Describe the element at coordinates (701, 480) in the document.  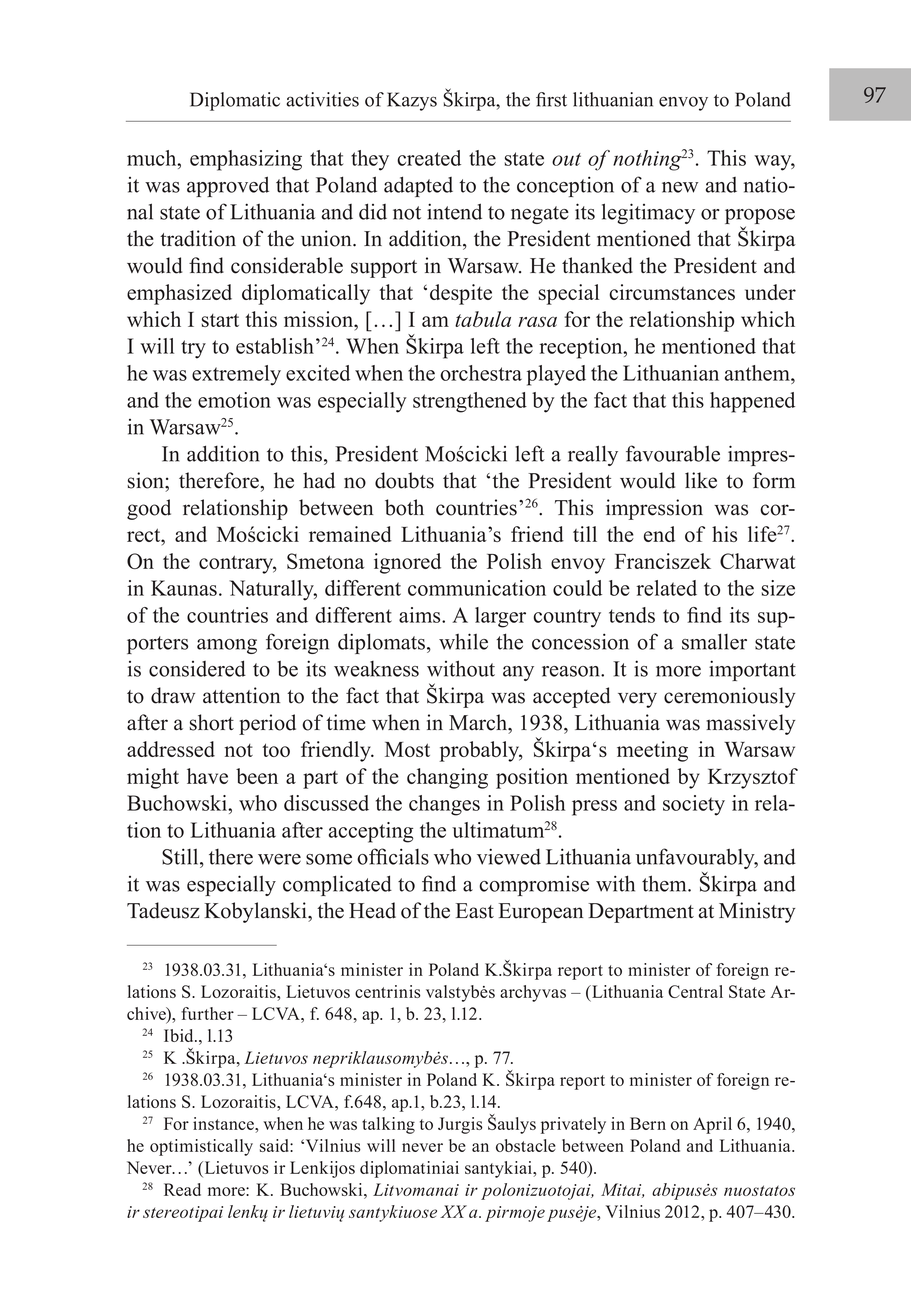
I see `like` at that location.
